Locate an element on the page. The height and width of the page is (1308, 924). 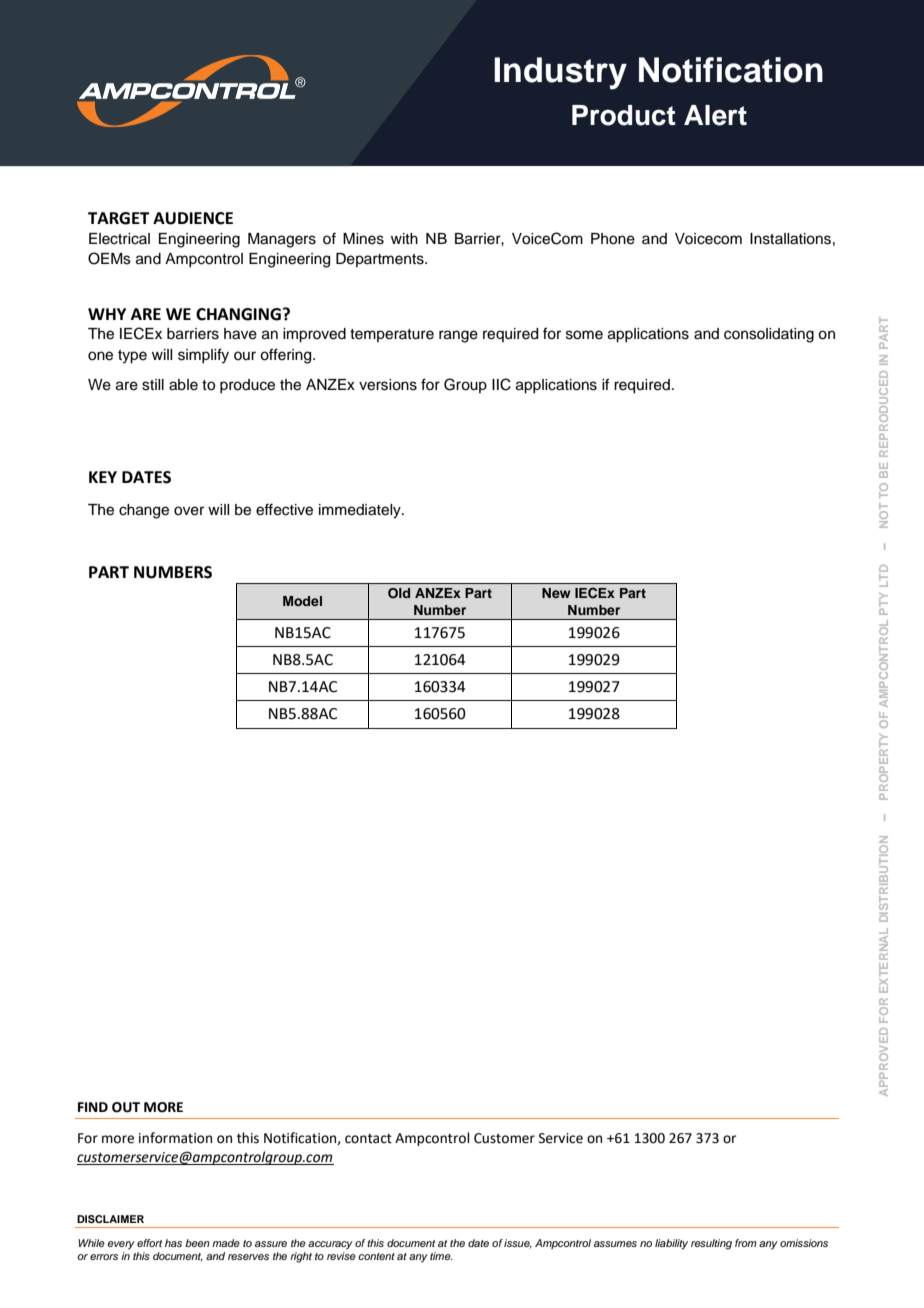
New is located at coordinates (556, 593).
